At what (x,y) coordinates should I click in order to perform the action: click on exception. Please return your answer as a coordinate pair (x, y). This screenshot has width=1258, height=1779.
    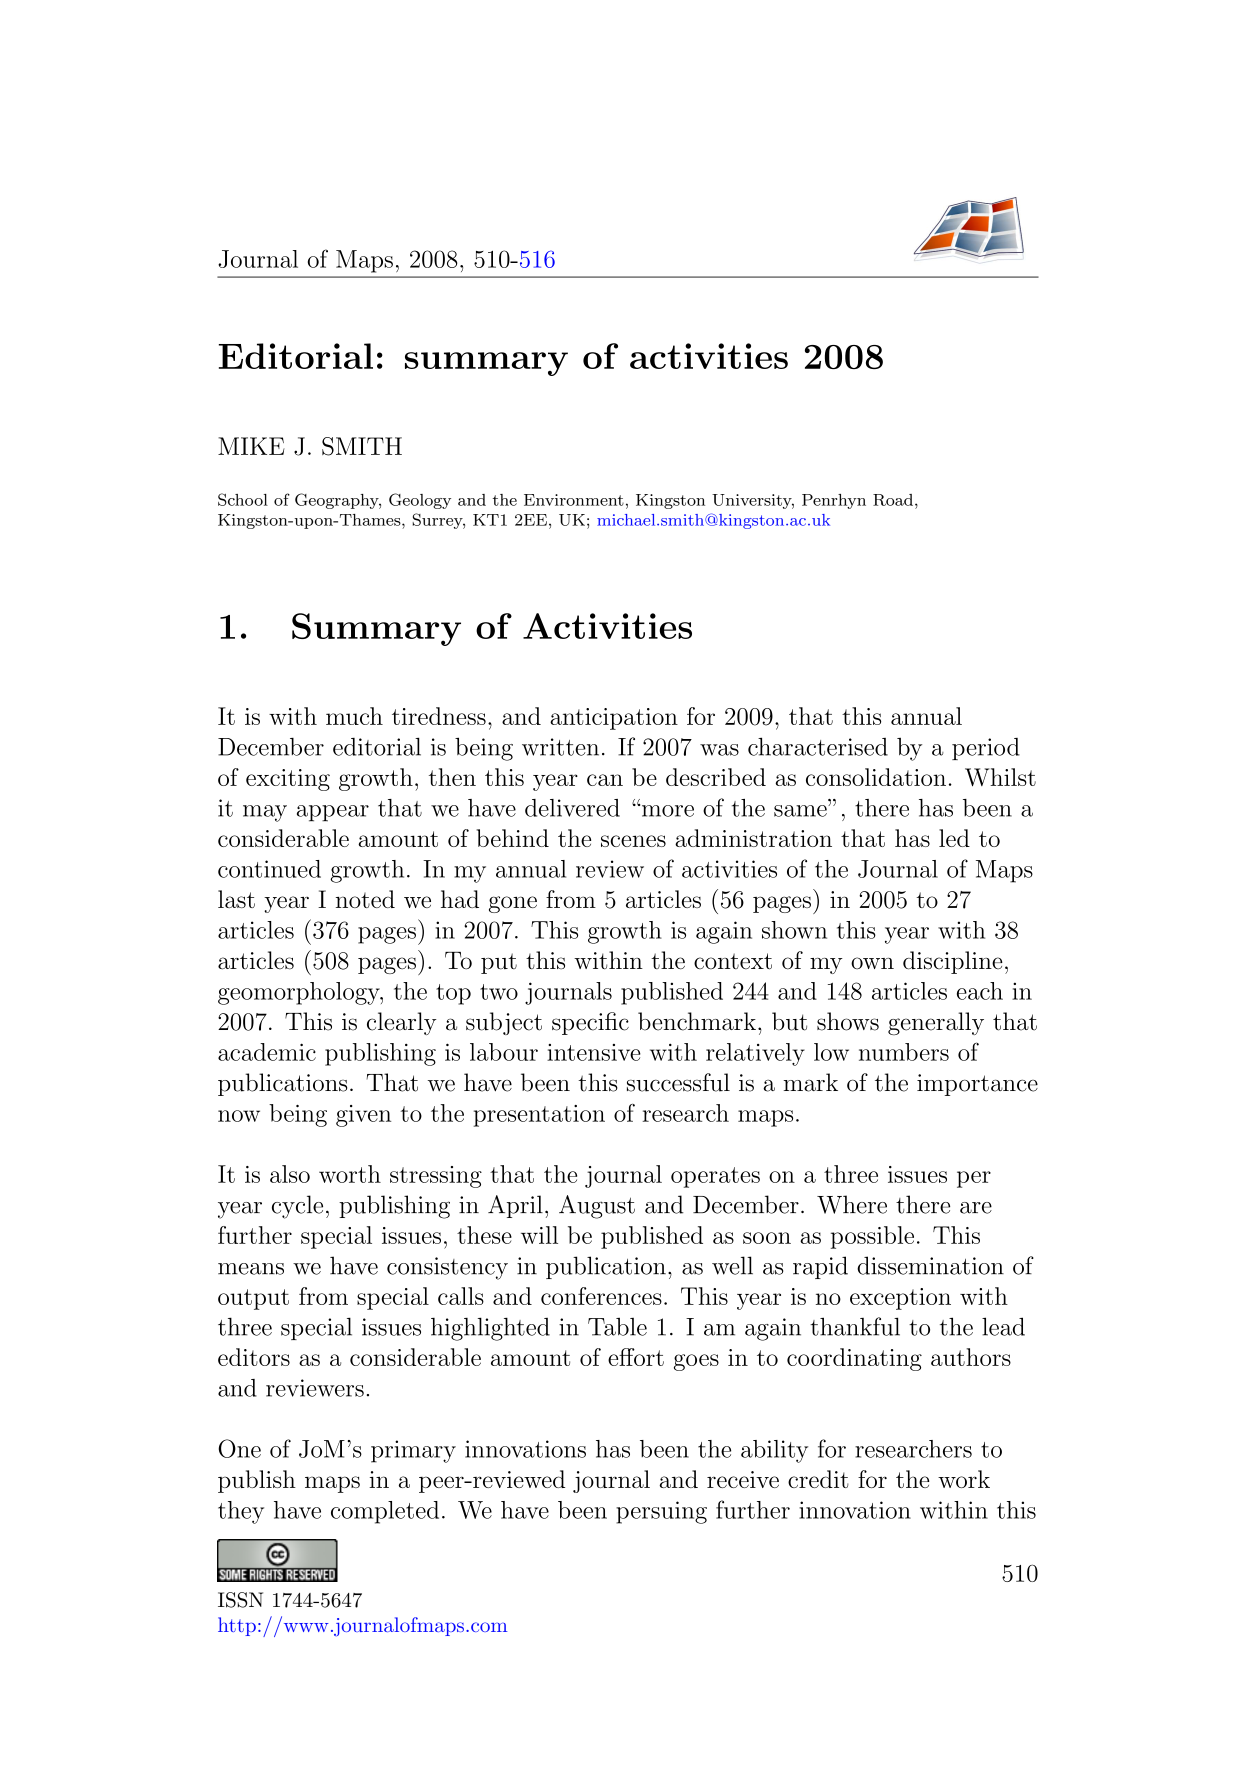
    Looking at the image, I should click on (900, 1299).
